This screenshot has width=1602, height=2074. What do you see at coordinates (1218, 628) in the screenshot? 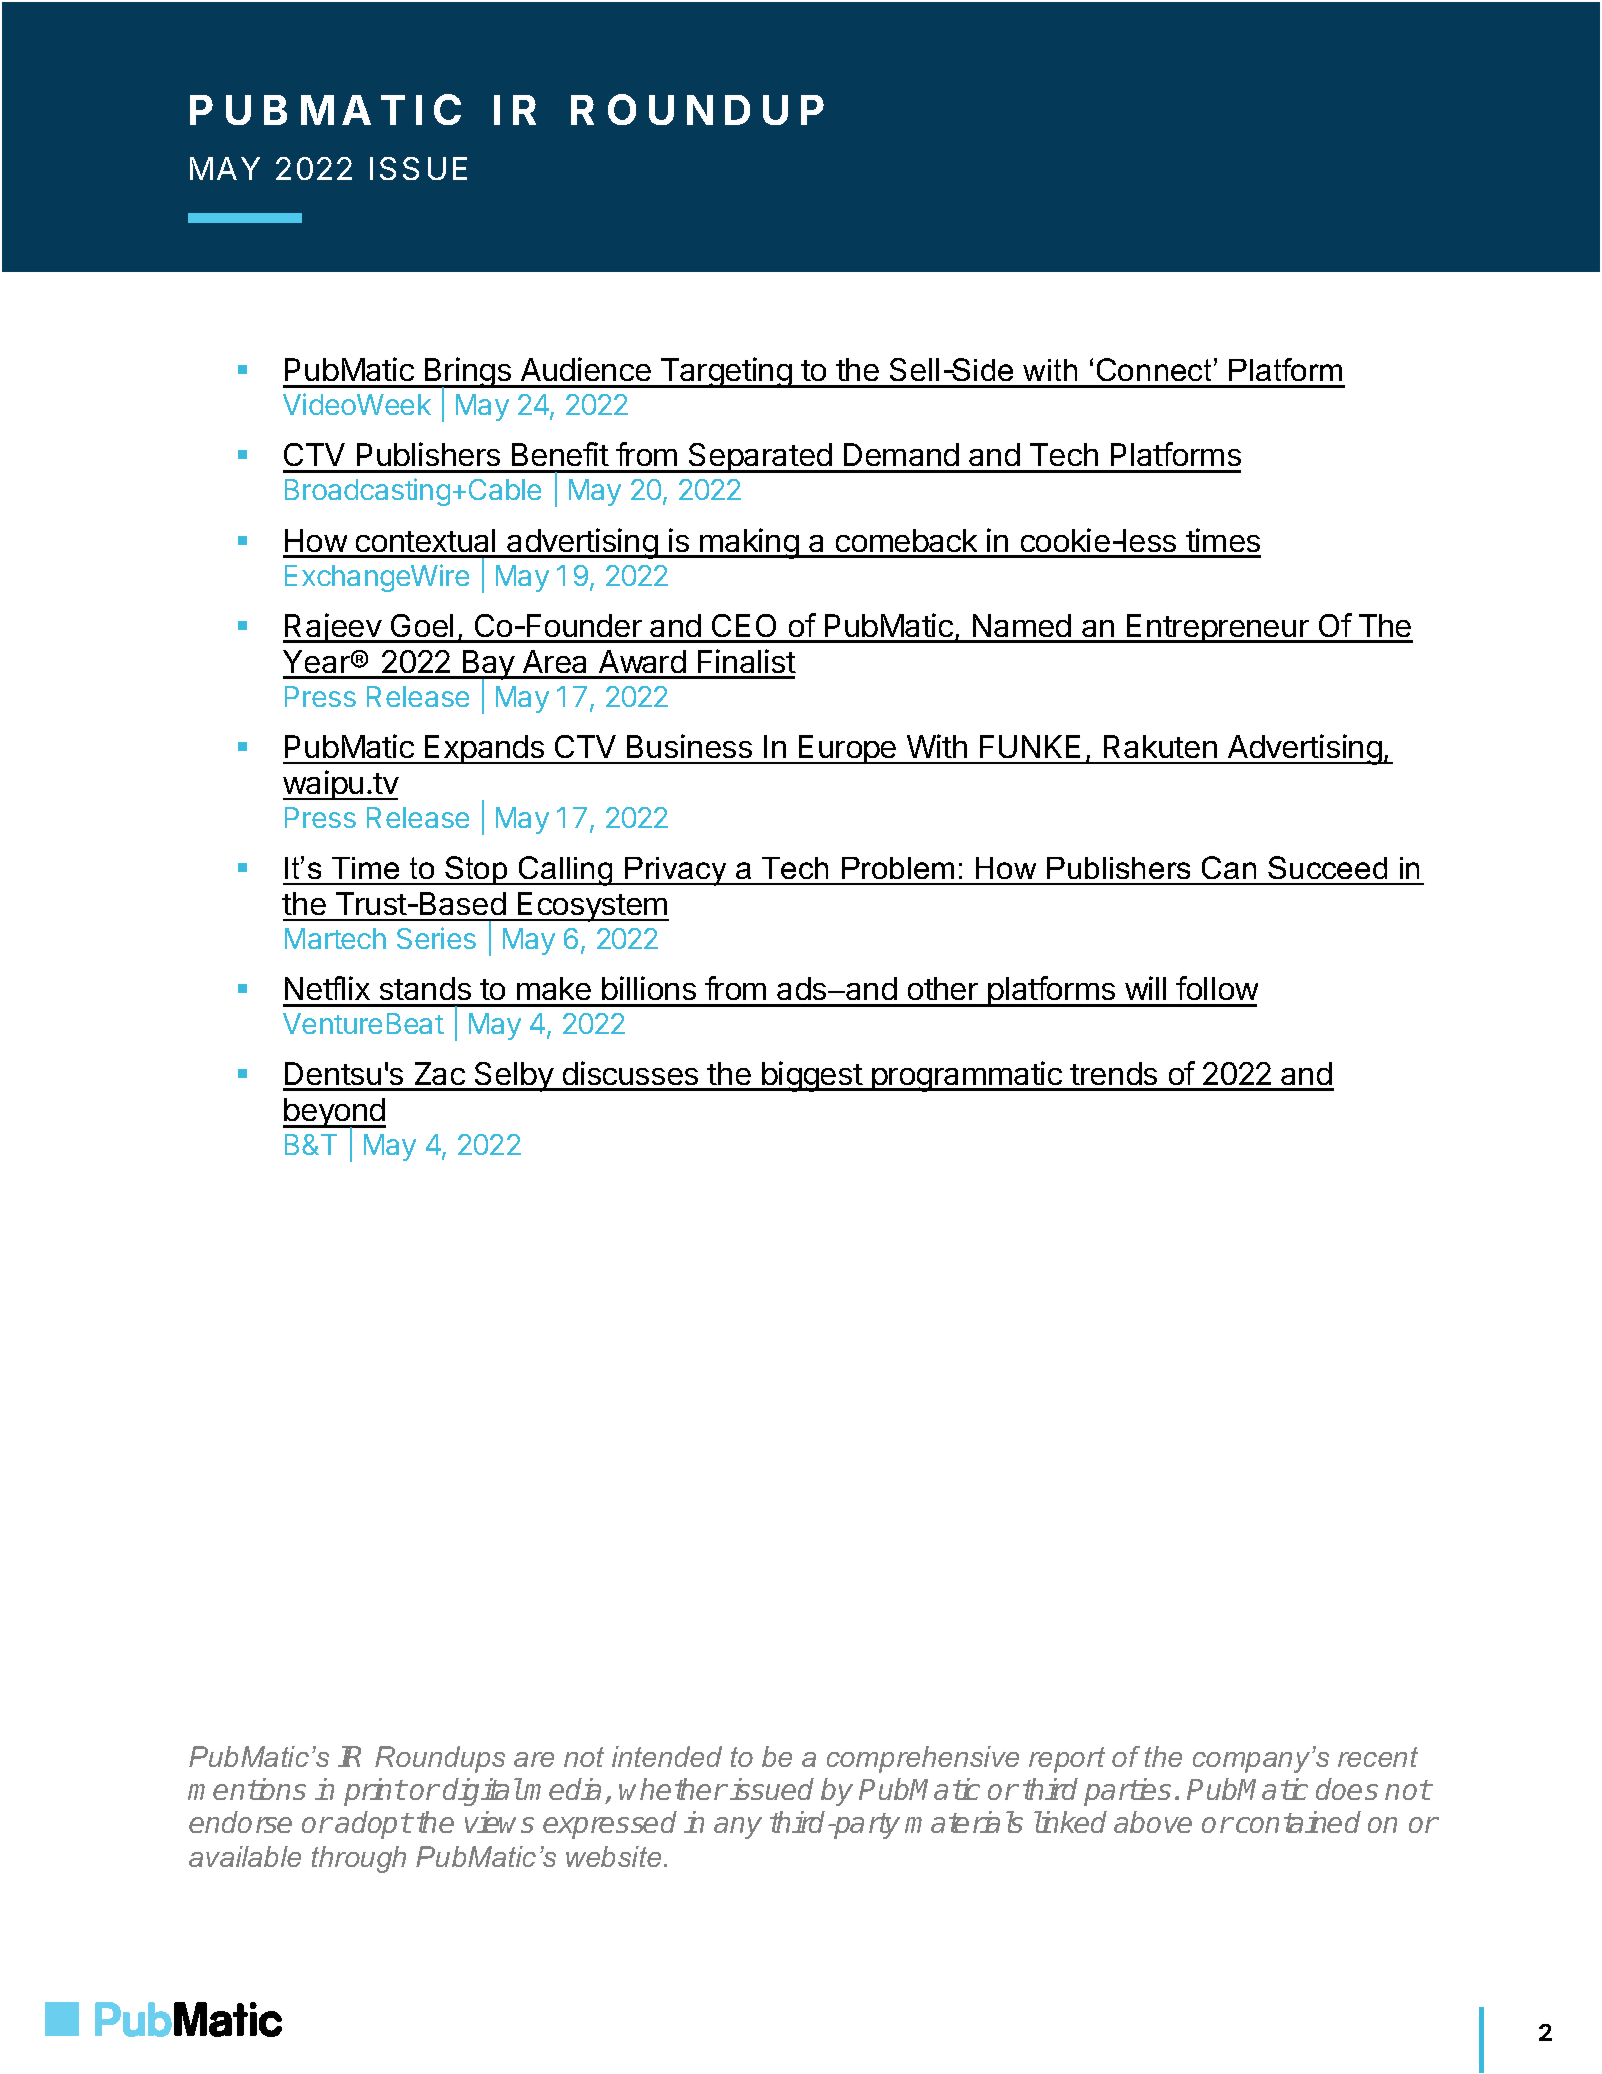
I see `Entrepreneur` at bounding box center [1218, 628].
